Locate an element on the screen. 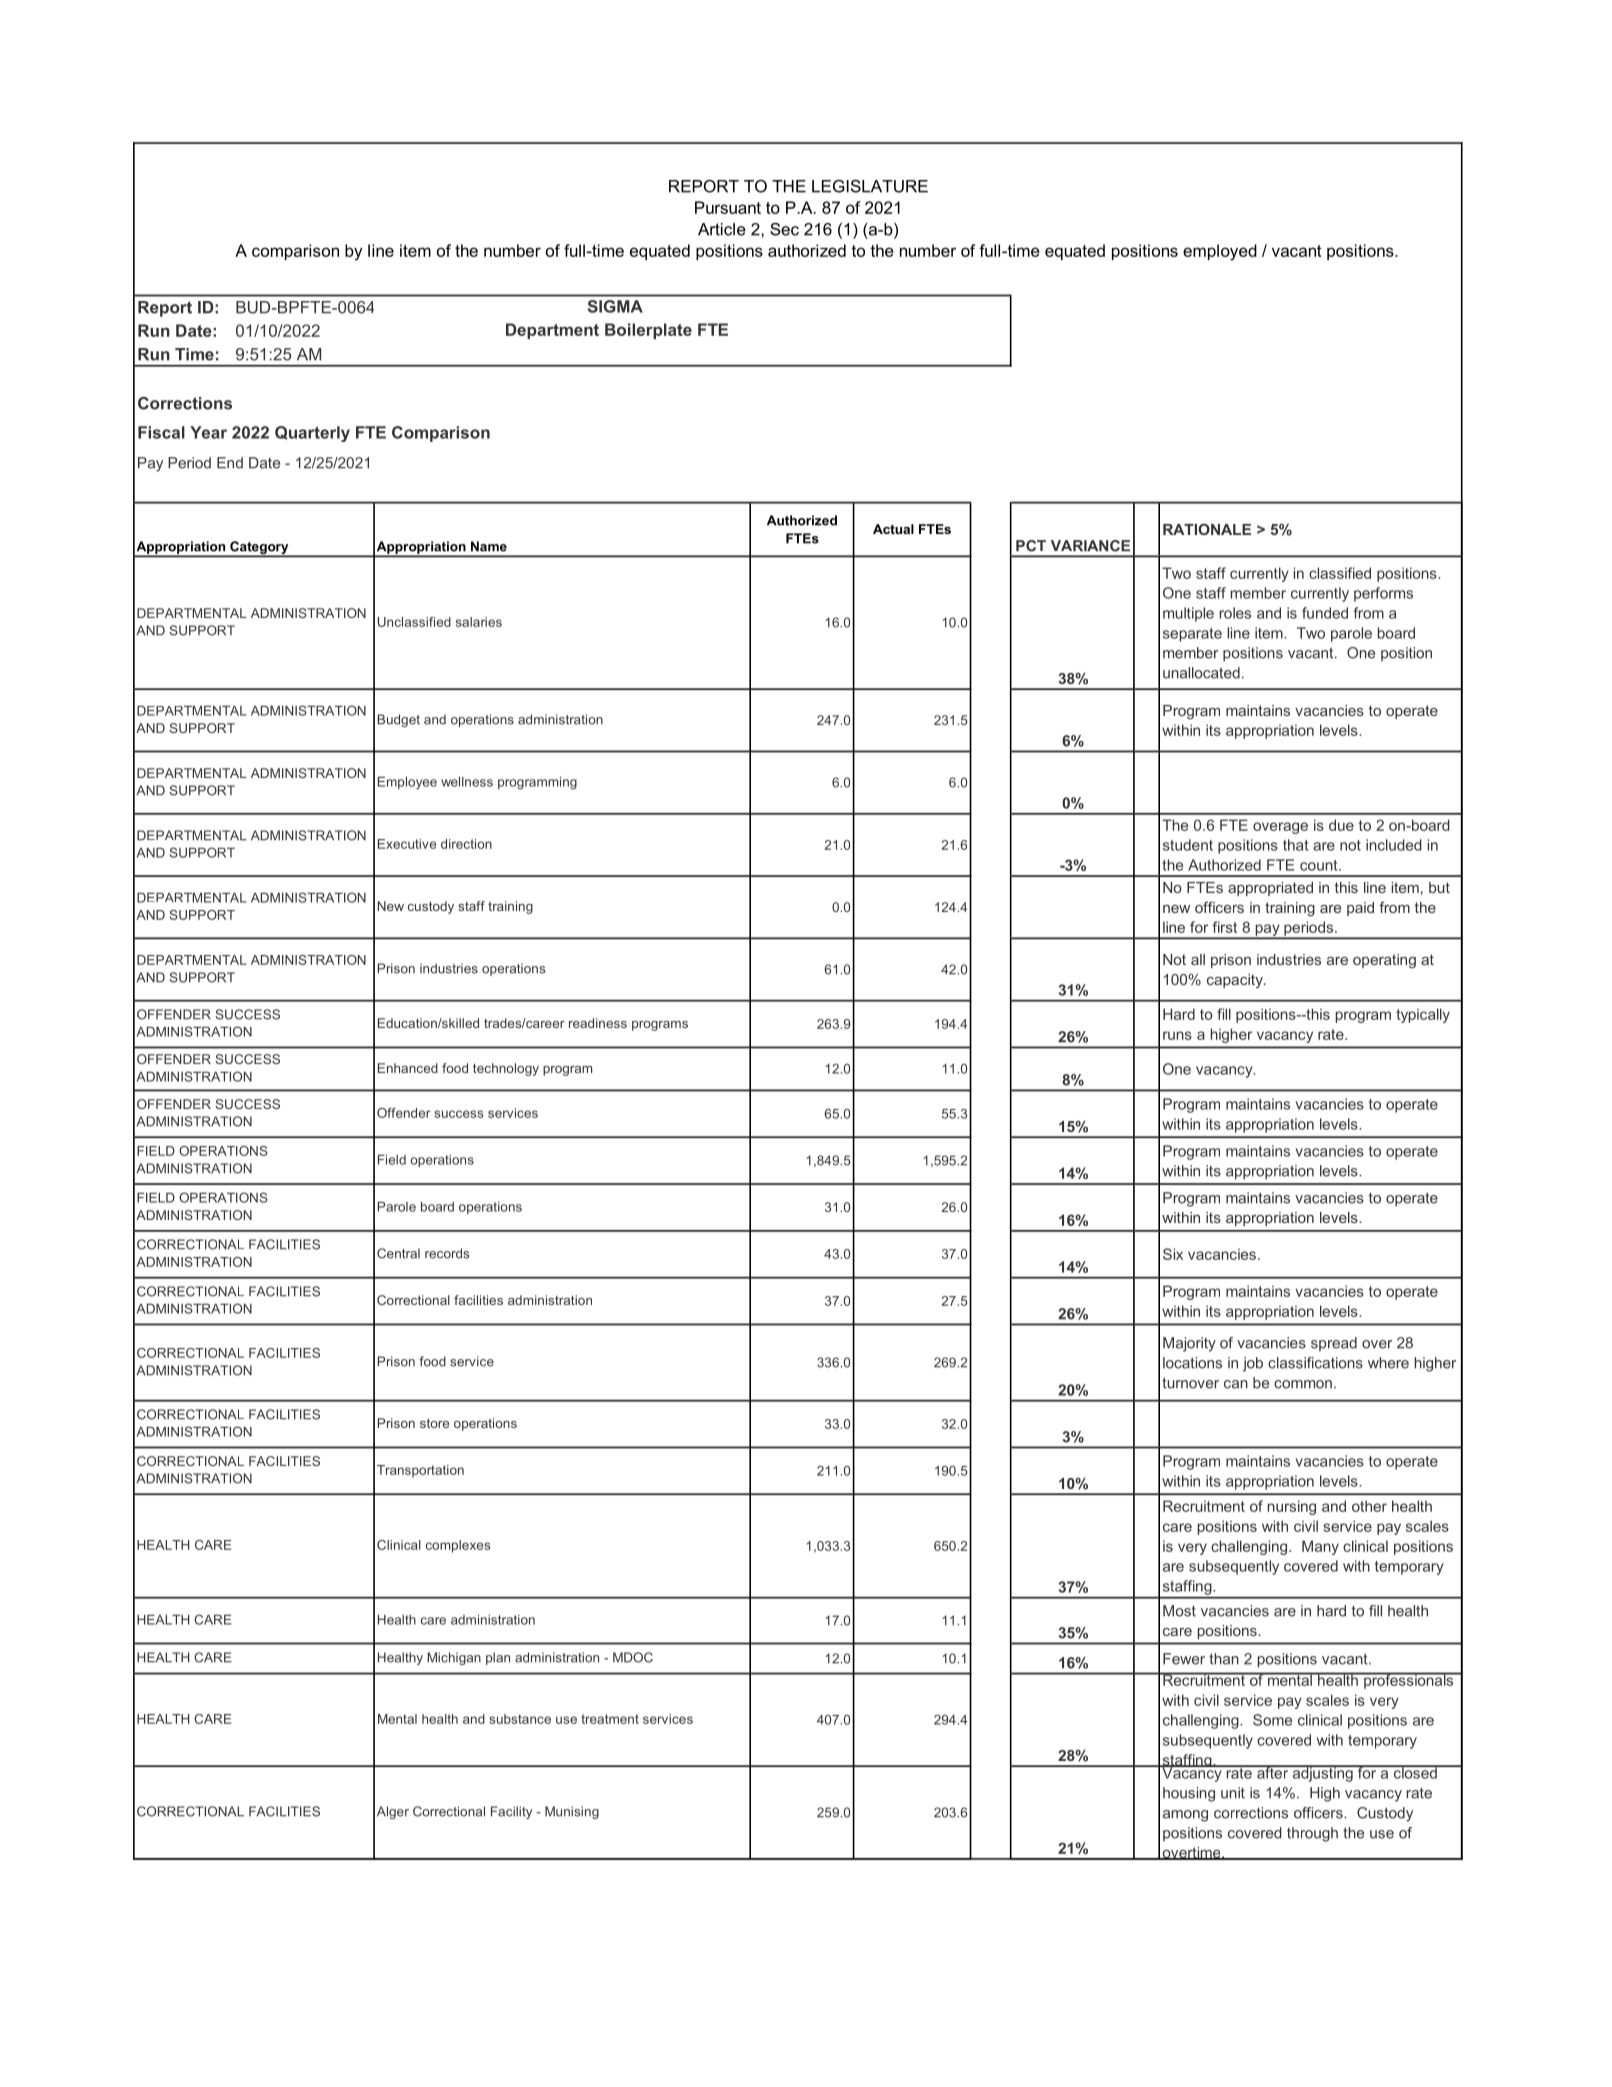 Image resolution: width=1612 pixels, height=2087 pixels. Facility is located at coordinates (511, 1812).
